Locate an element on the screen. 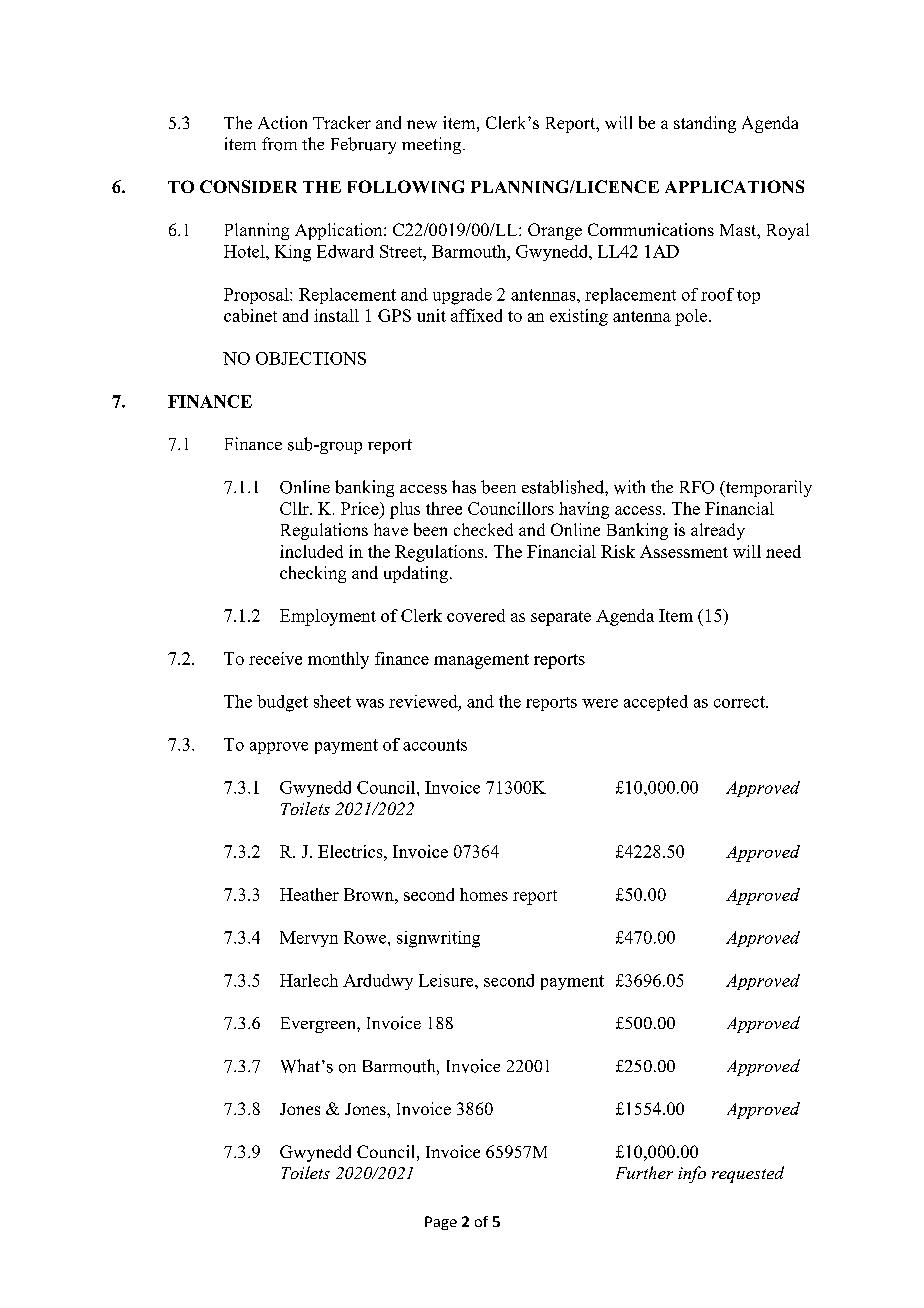 This screenshot has height=1308, width=924. monthly is located at coordinates (338, 660).
